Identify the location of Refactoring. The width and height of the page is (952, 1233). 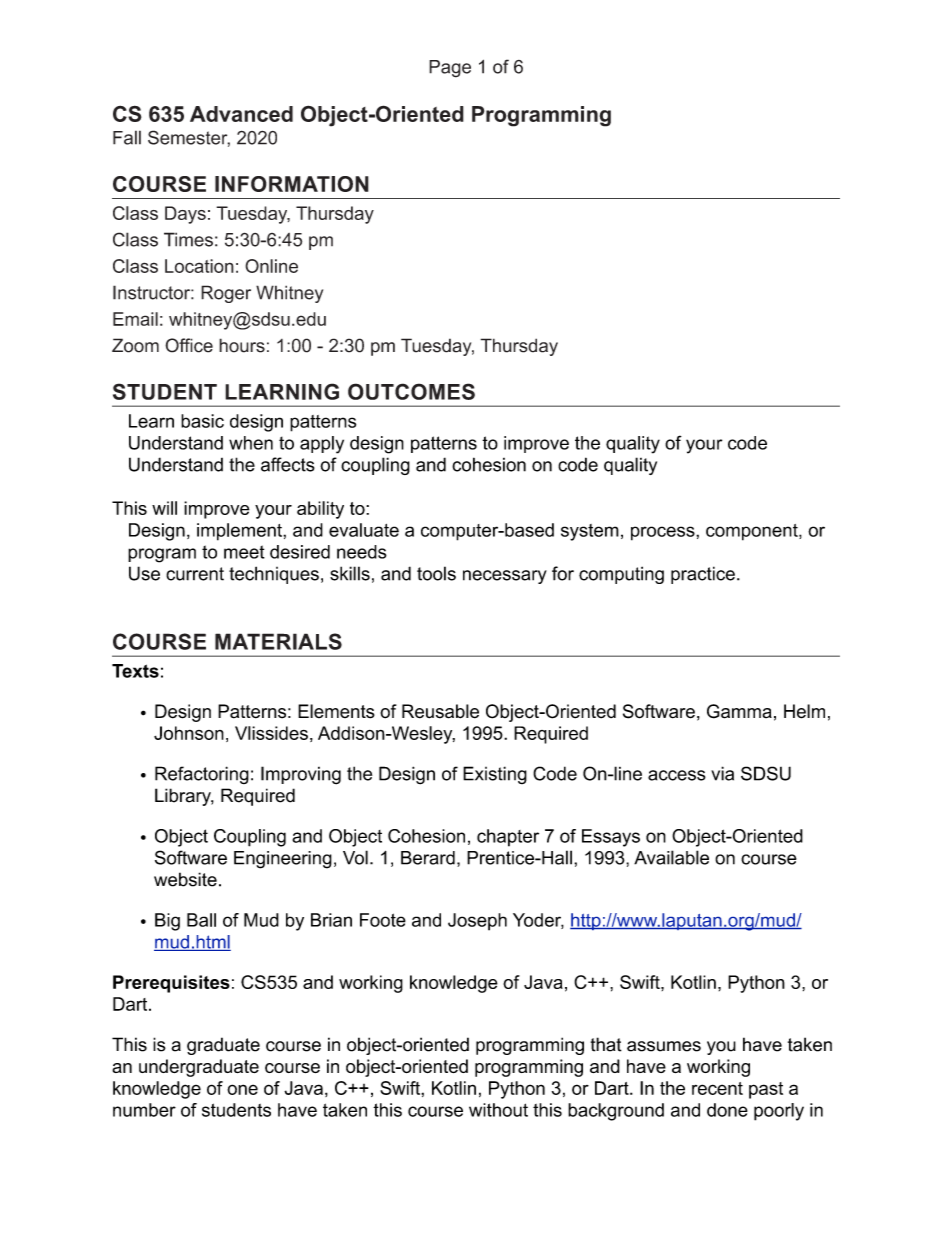
(202, 775).
